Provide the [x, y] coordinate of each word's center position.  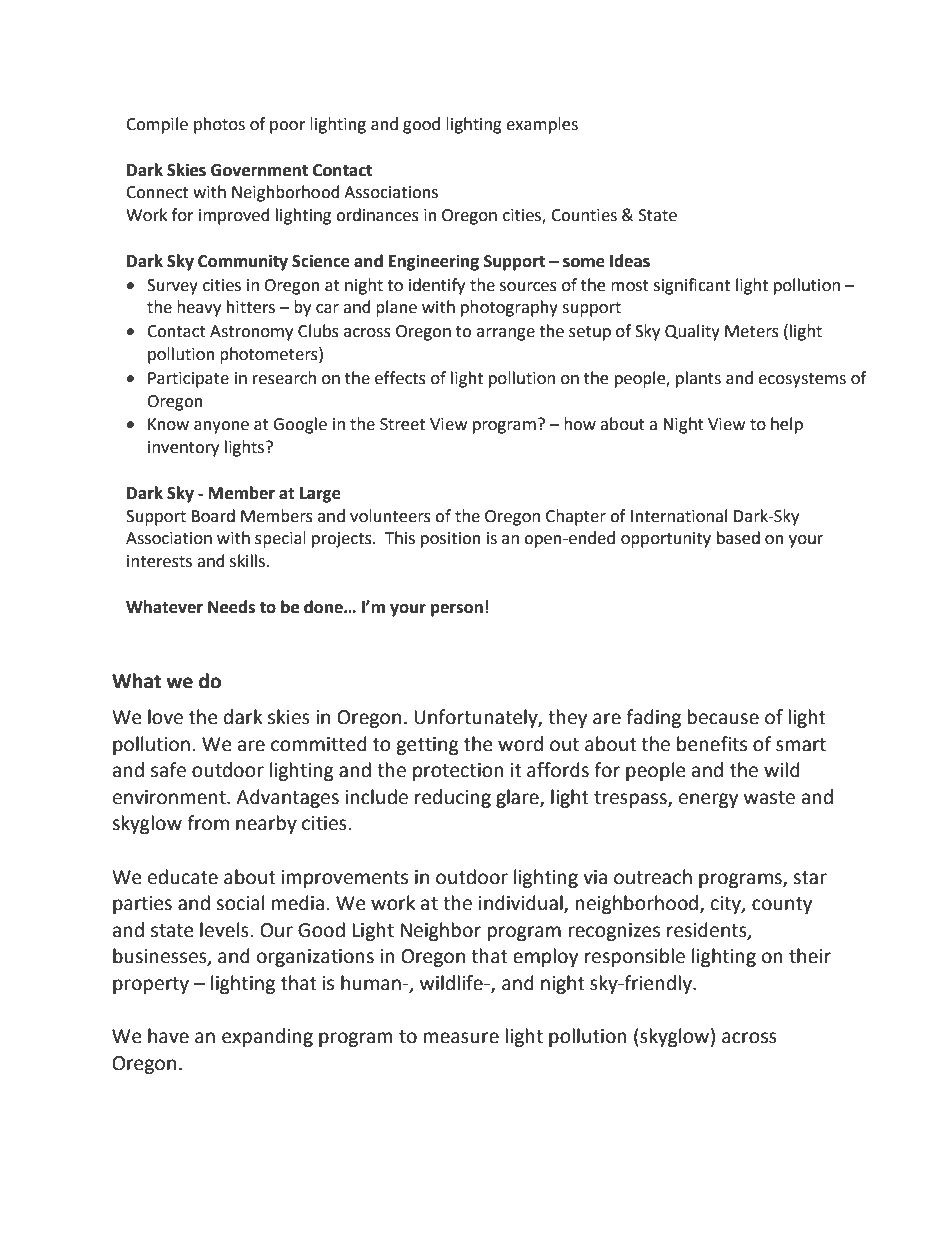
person [457, 610]
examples [542, 125]
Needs [231, 607]
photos [219, 125]
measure [461, 1038]
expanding [267, 1037]
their [810, 956]
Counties [584, 215]
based [738, 538]
